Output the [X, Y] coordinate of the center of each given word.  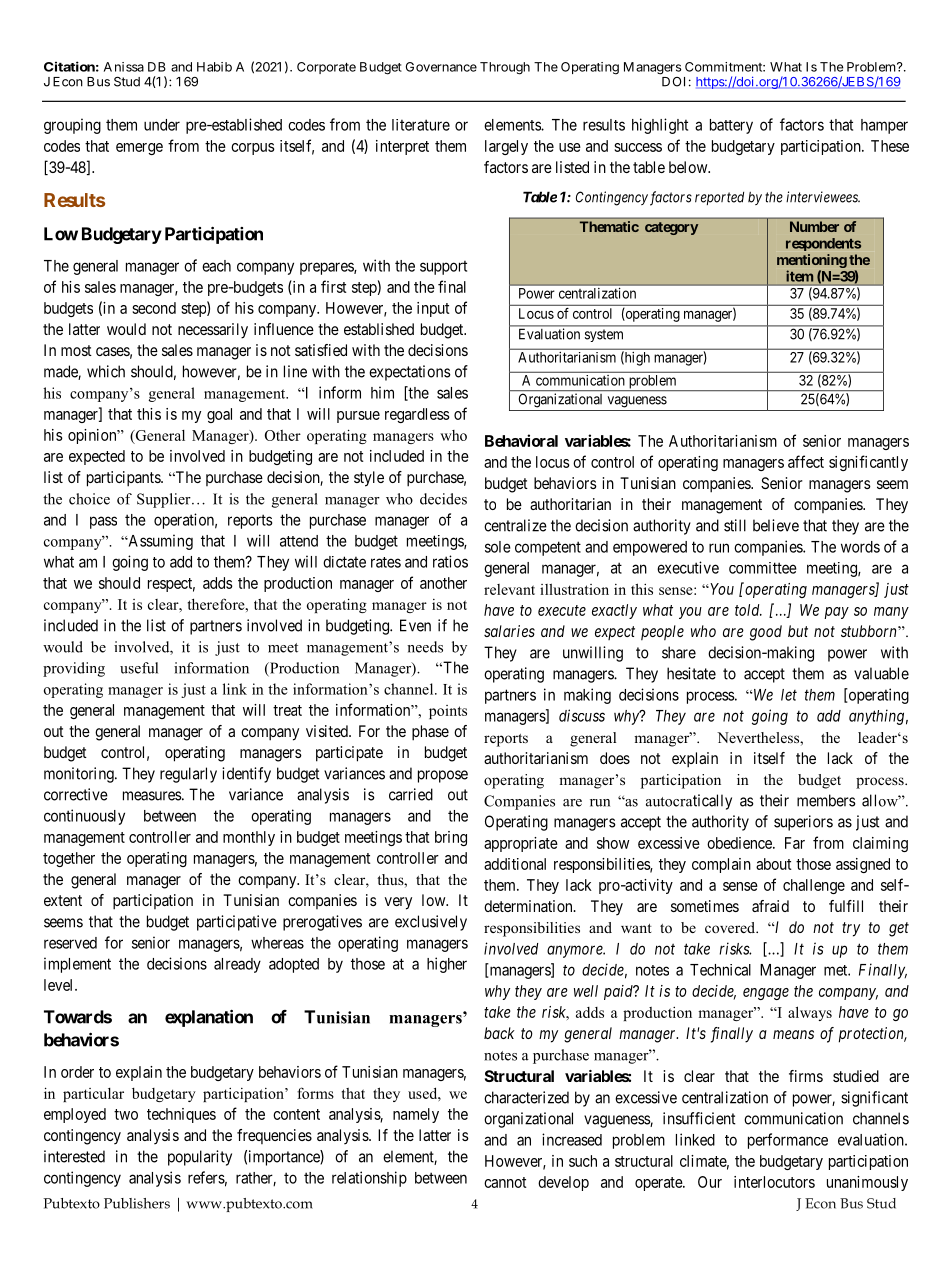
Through [505, 68]
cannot [505, 1182]
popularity [200, 1158]
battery [731, 126]
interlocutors [774, 1182]
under [162, 125]
